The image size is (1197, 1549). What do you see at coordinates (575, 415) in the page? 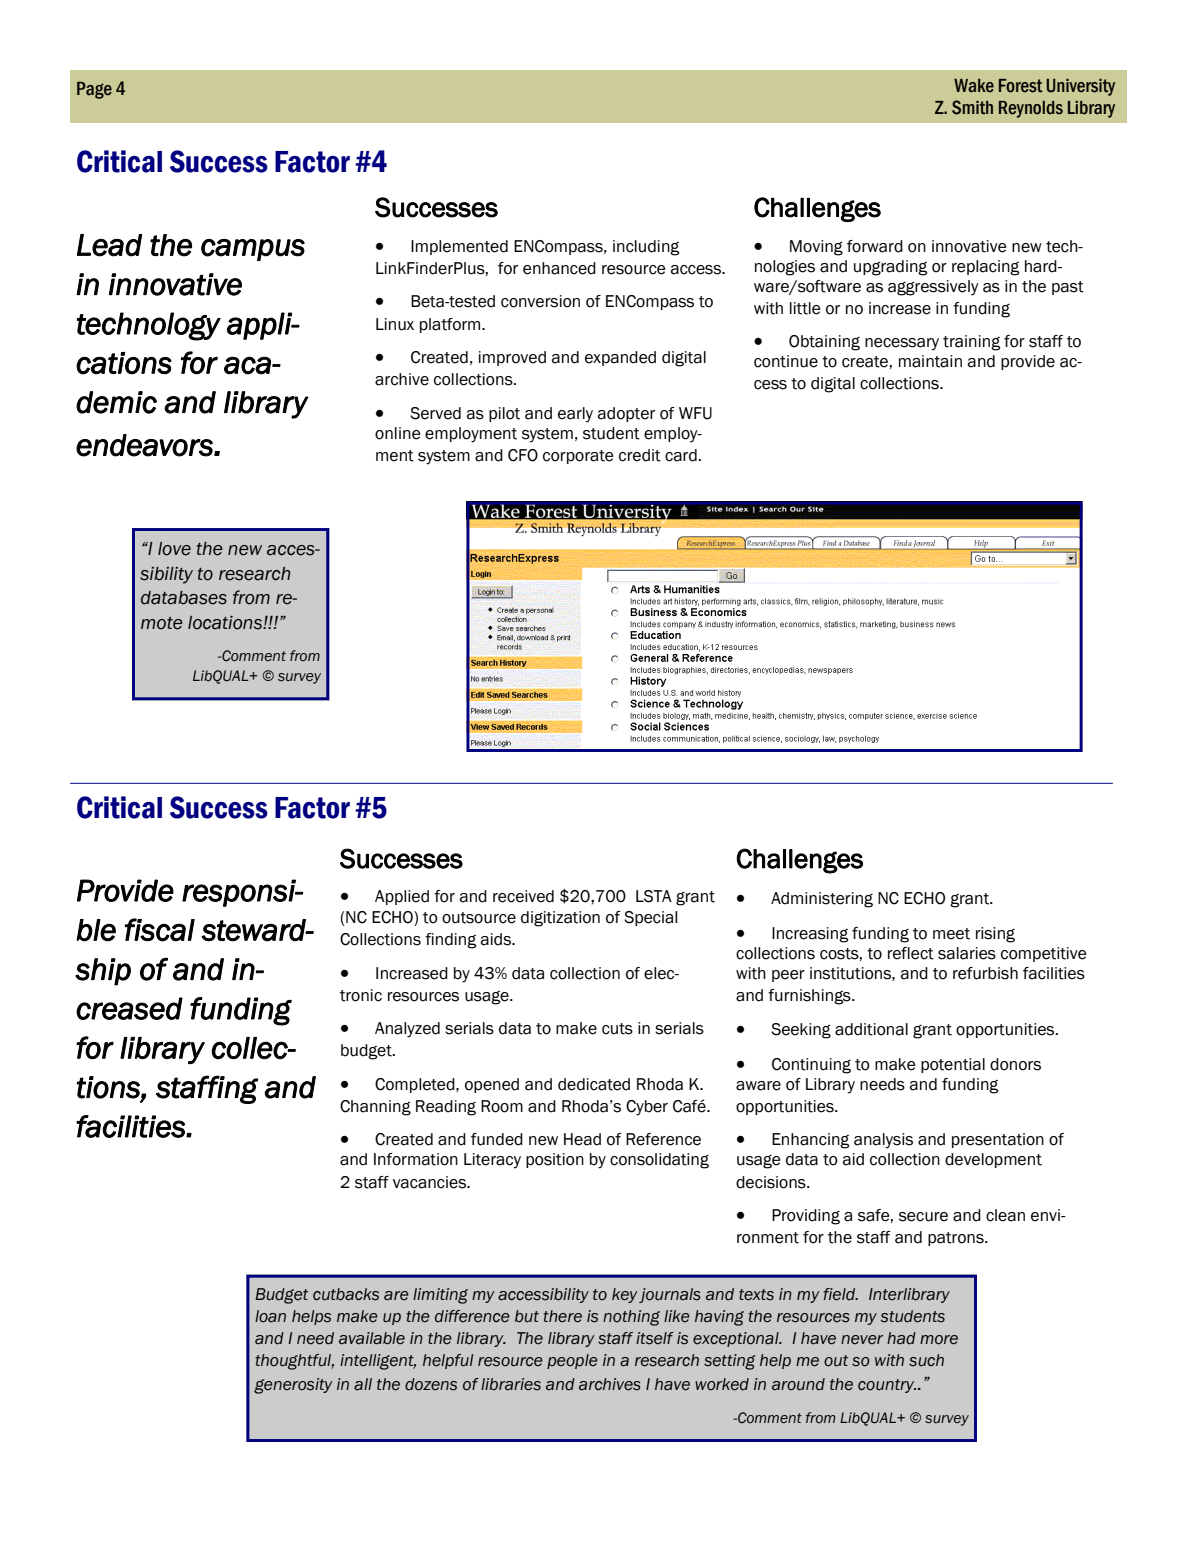
I see `early` at bounding box center [575, 415].
